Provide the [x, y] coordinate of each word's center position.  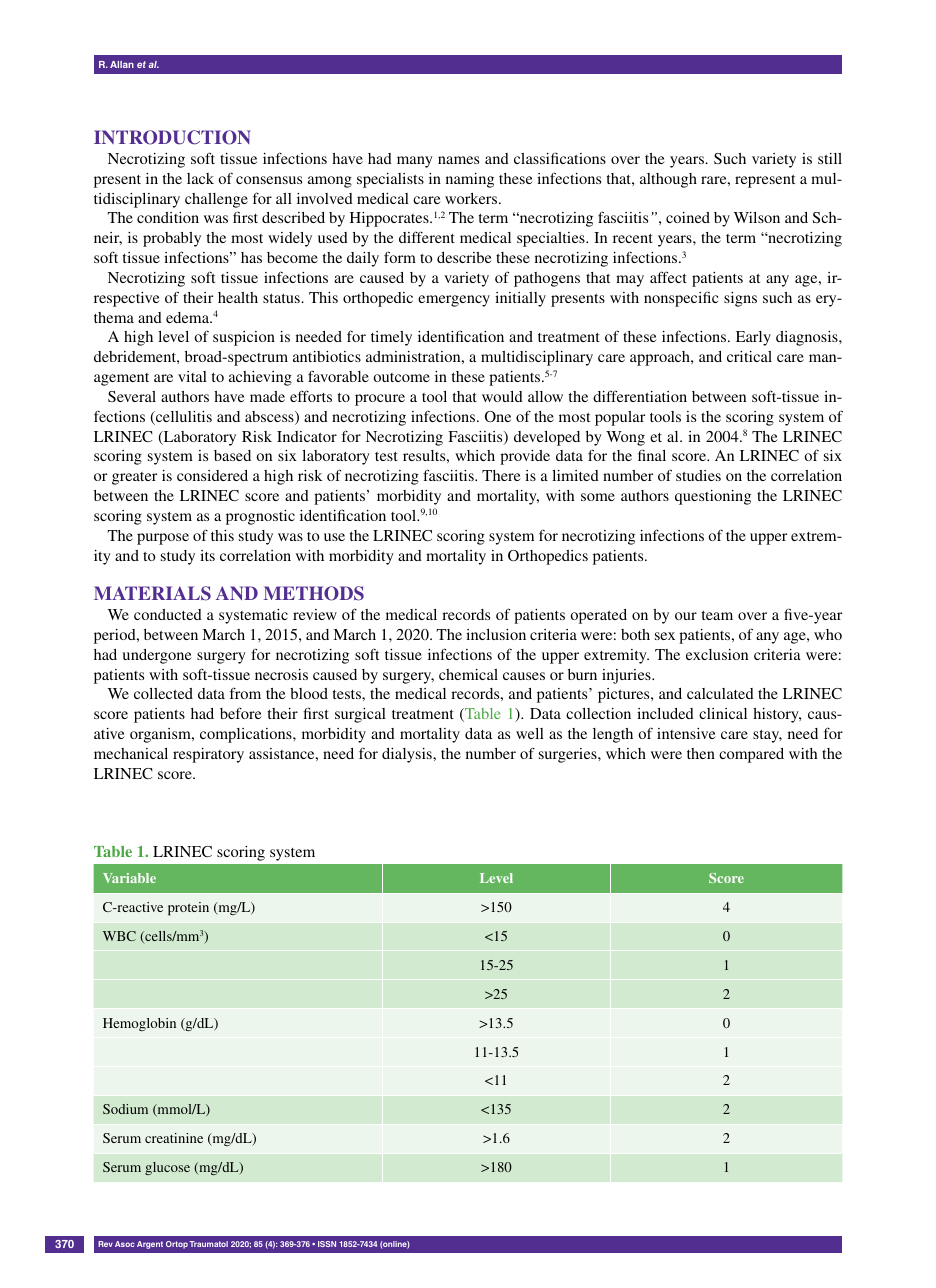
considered [212, 475]
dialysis [408, 755]
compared [751, 755]
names [458, 160]
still [830, 158]
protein [188, 909]
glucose [167, 1168]
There [501, 475]
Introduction [172, 137]
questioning [713, 497]
